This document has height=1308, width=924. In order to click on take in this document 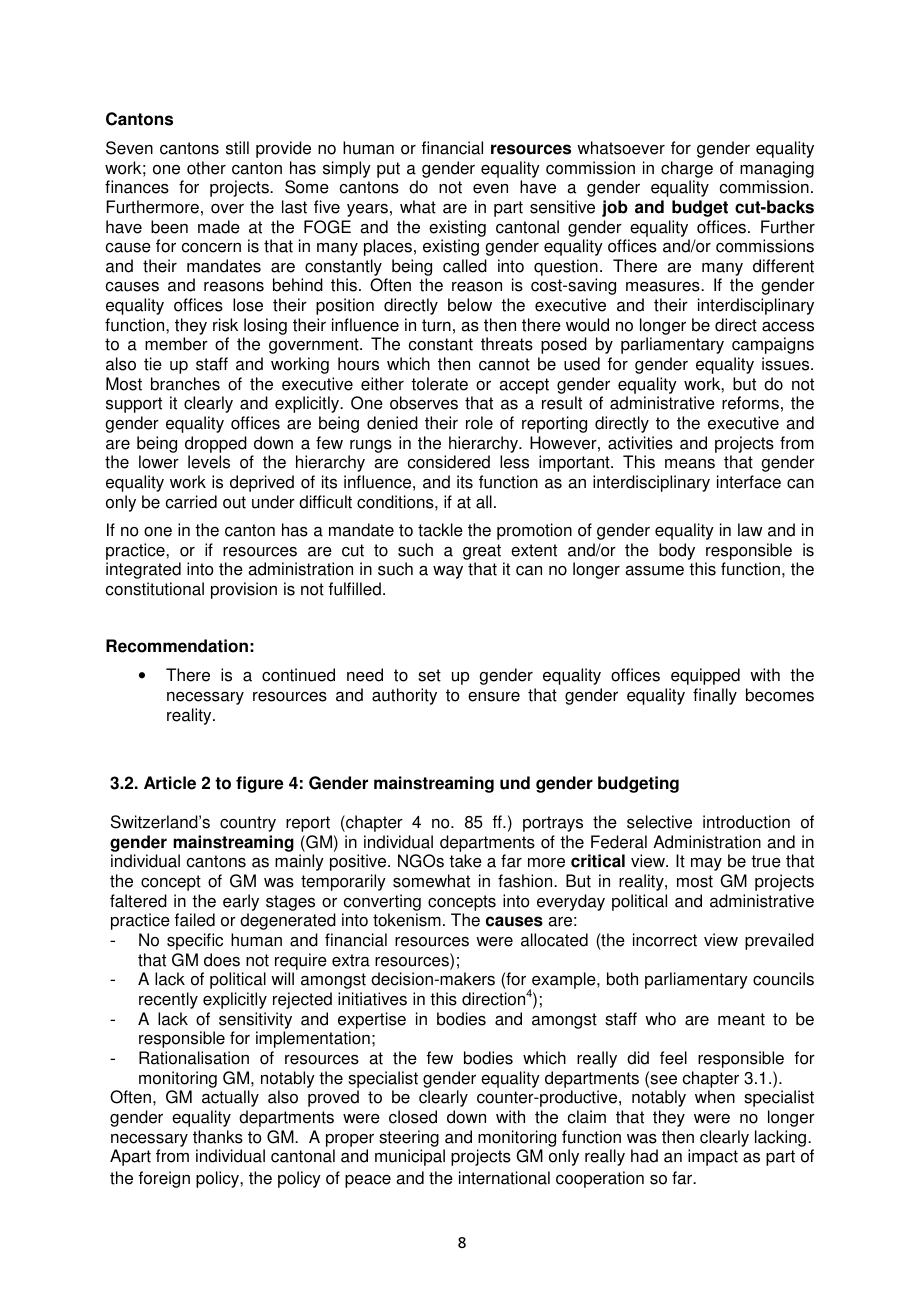, I will do `click(465, 861)`.
